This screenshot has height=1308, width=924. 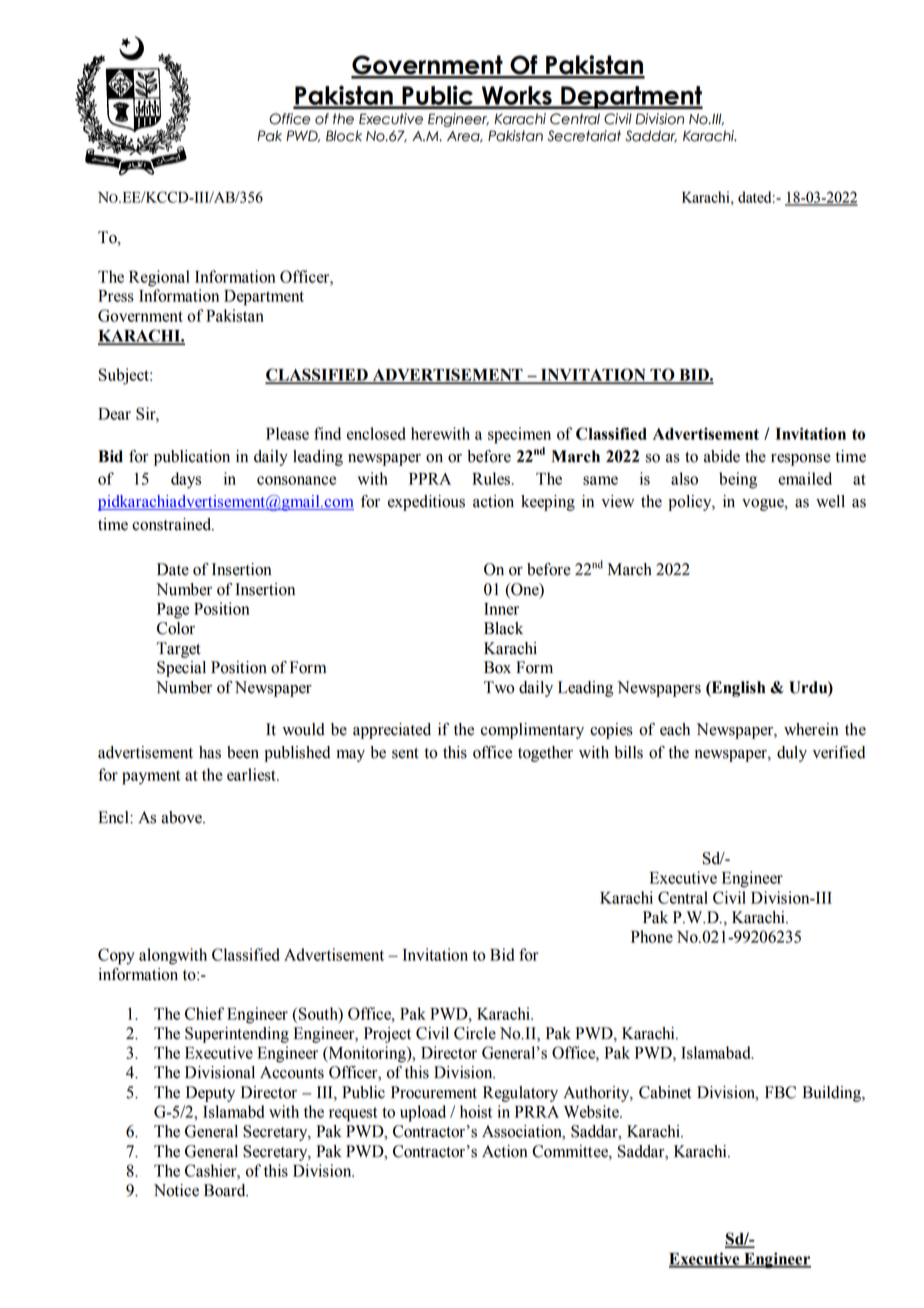 I want to click on hoist, so click(x=476, y=1111).
